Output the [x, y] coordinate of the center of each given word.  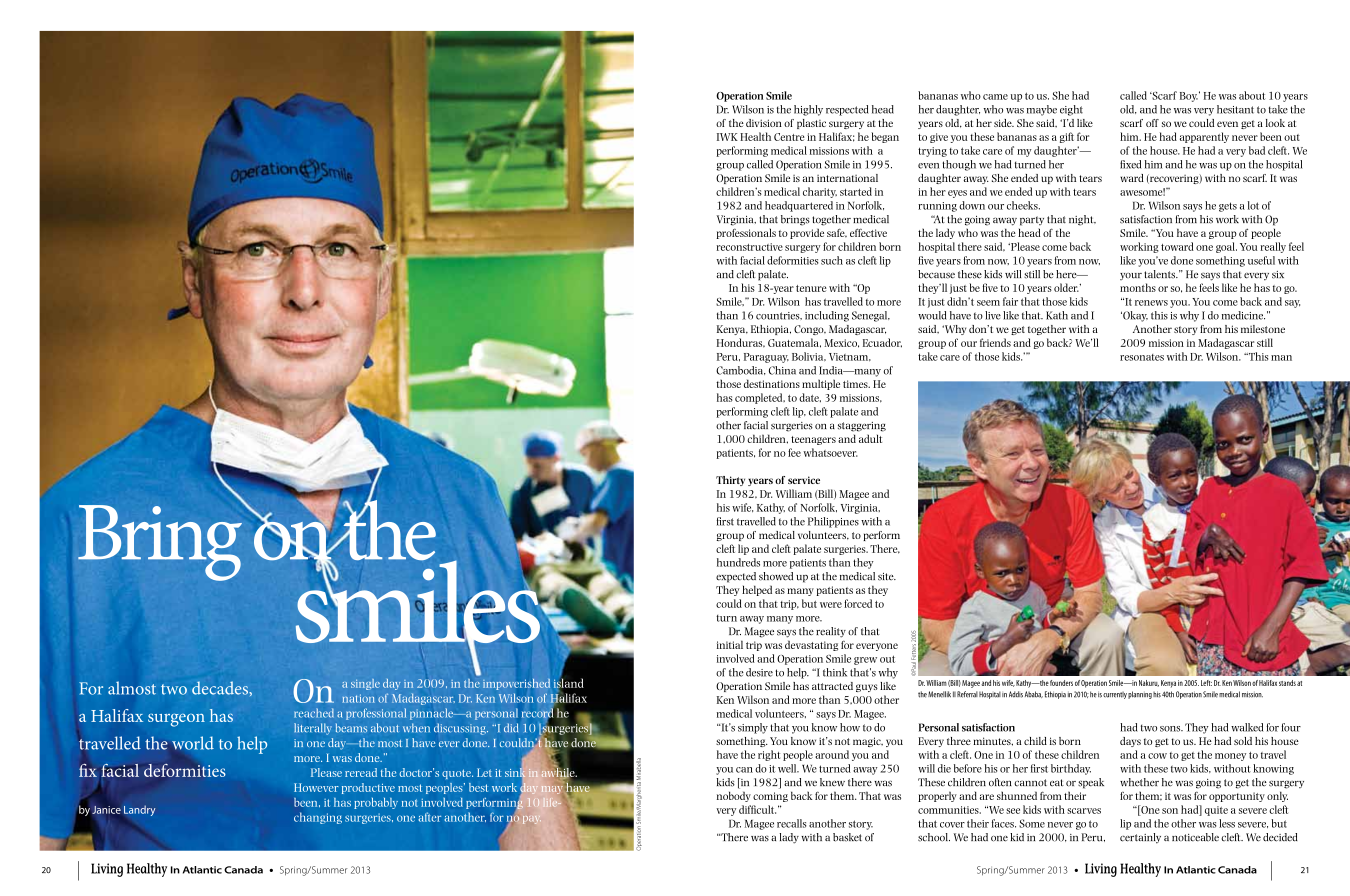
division [764, 123]
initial [730, 644]
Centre [789, 137]
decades [221, 688]
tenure [811, 288]
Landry [139, 810]
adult [870, 438]
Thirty [730, 481]
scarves [1084, 811]
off [1152, 123]
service [804, 480]
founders [1061, 683]
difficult [757, 809]
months [1138, 287]
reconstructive [749, 247]
